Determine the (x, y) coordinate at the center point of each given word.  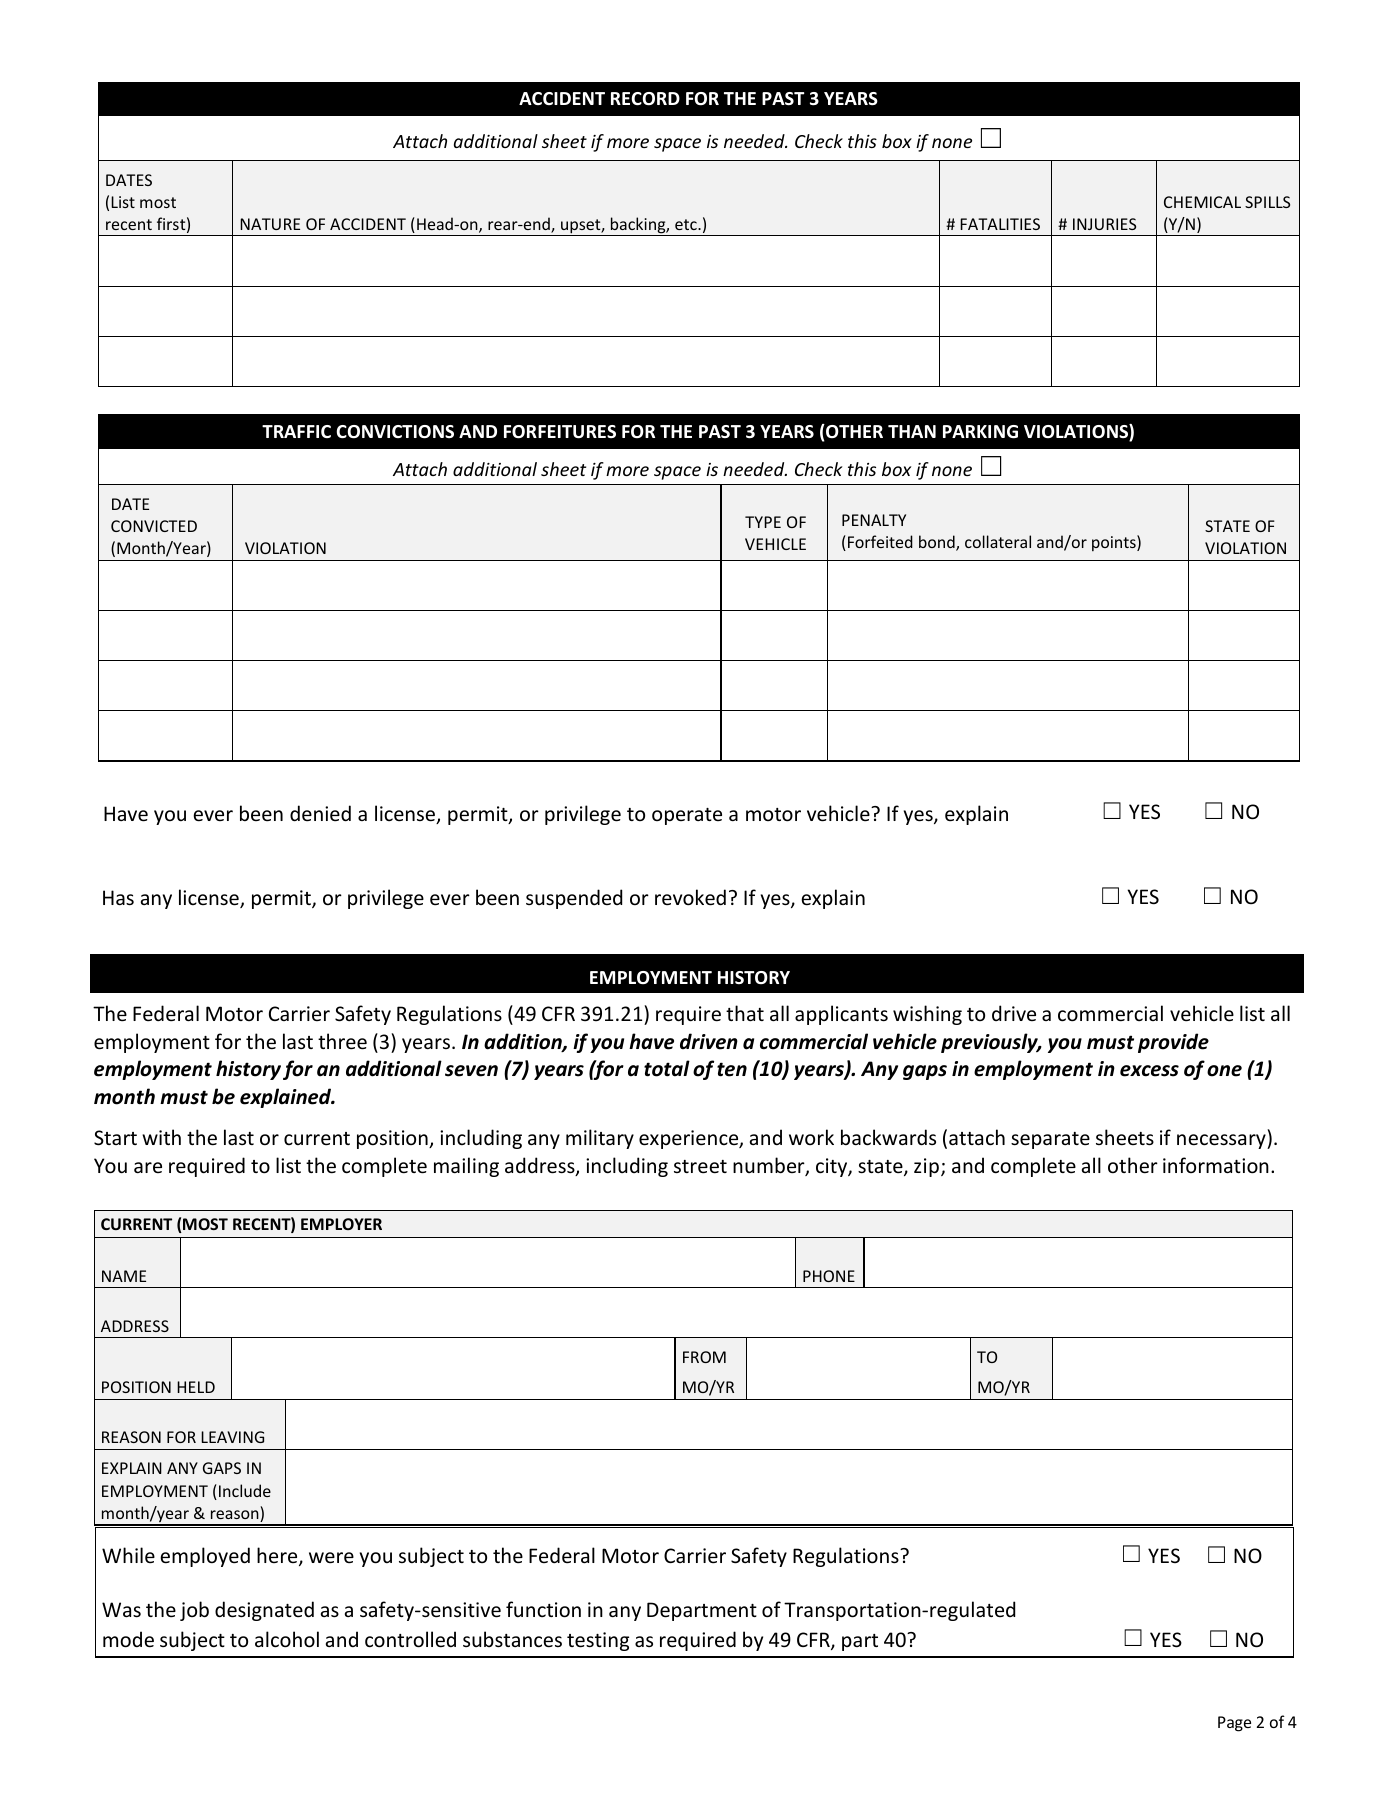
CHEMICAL (1202, 202)
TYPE (763, 522)
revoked (690, 897)
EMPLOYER (341, 1224)
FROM (704, 1357)
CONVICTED (154, 526)
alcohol (287, 1639)
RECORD (645, 99)
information (1216, 1165)
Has (118, 898)
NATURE (270, 224)
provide (1173, 1043)
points (1115, 543)
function (543, 1609)
